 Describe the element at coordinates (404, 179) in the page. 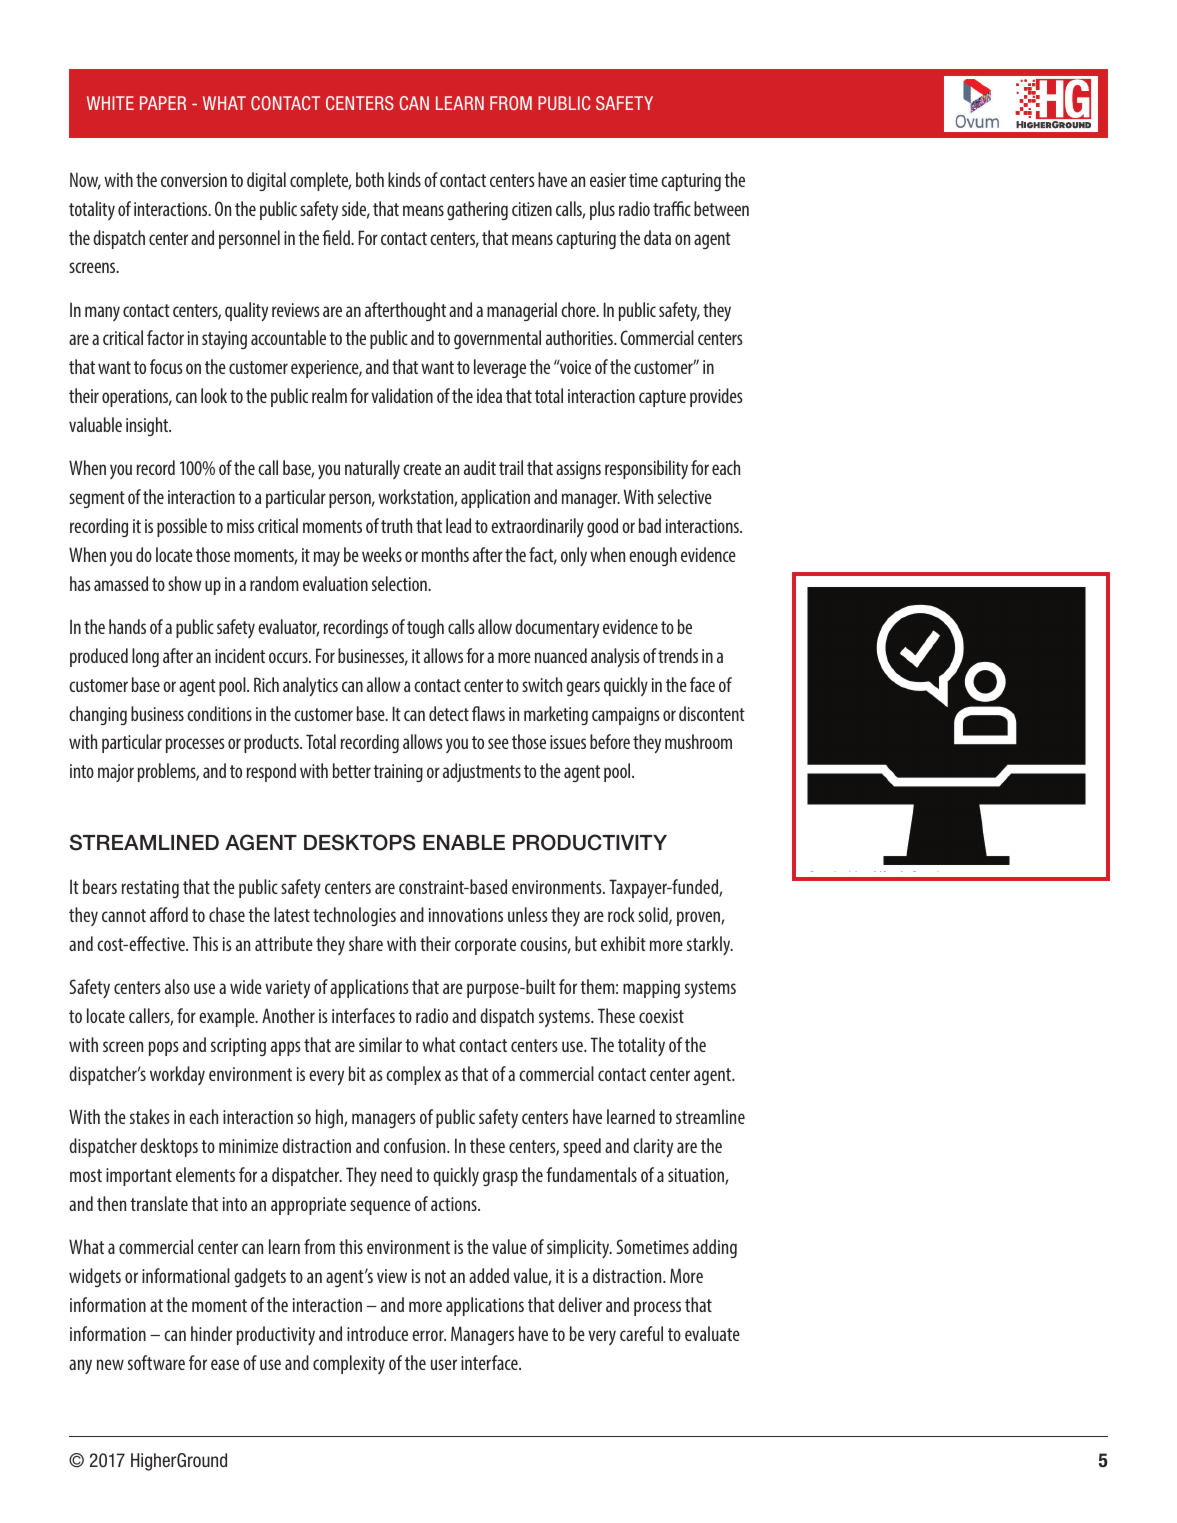

I see `kinds` at that location.
